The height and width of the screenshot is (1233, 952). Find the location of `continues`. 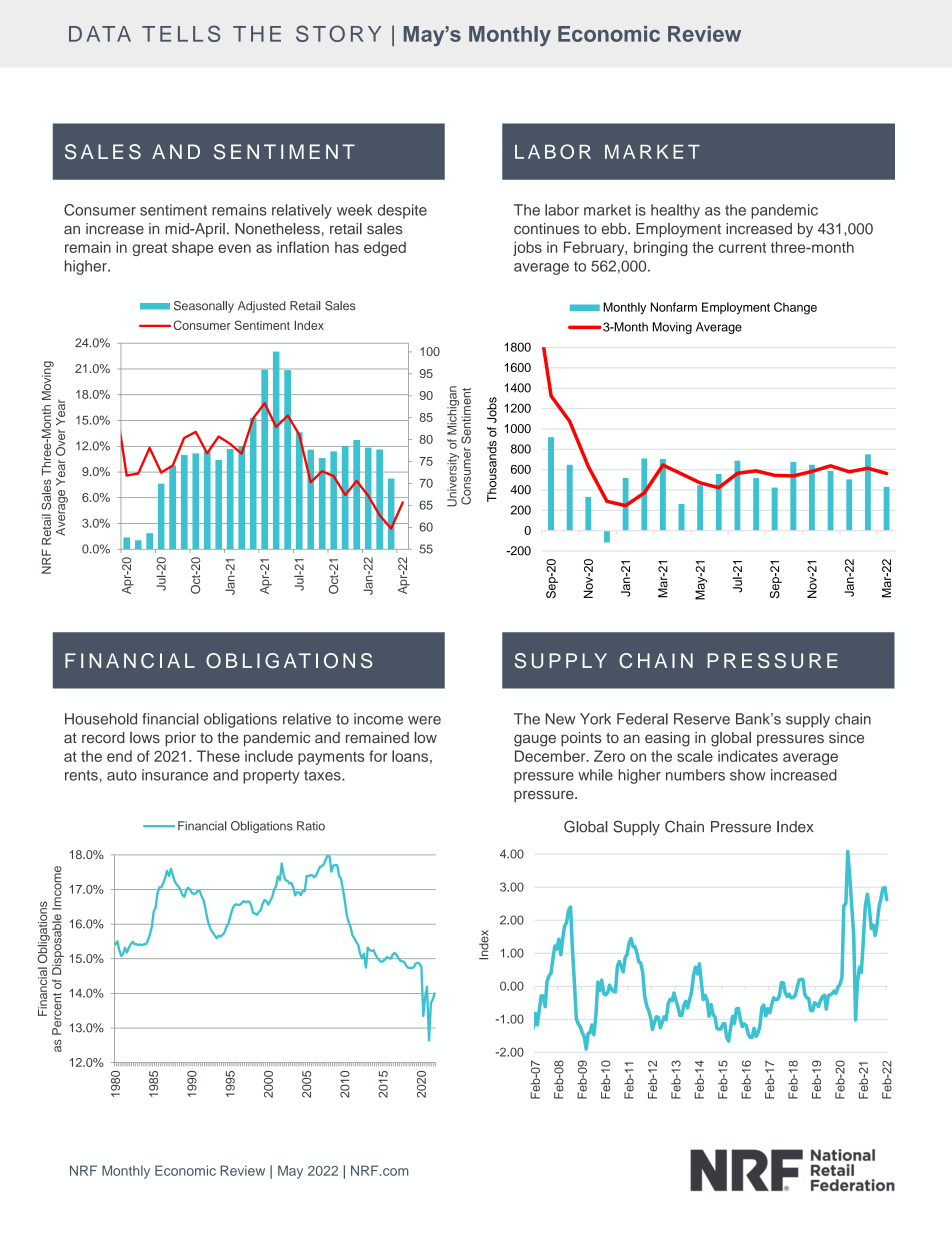

continues is located at coordinates (546, 229).
